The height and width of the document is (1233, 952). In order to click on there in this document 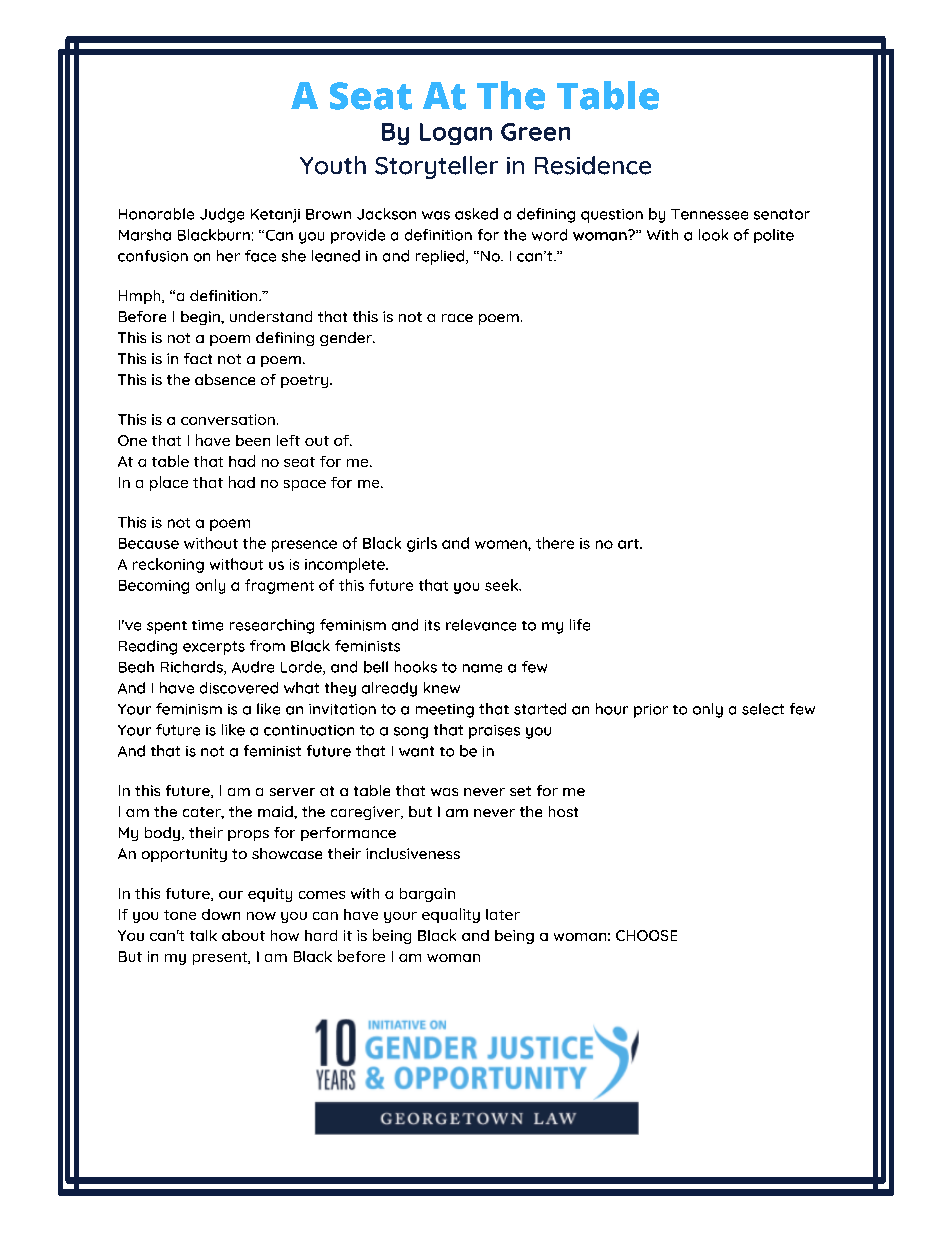, I will do `click(555, 543)`.
